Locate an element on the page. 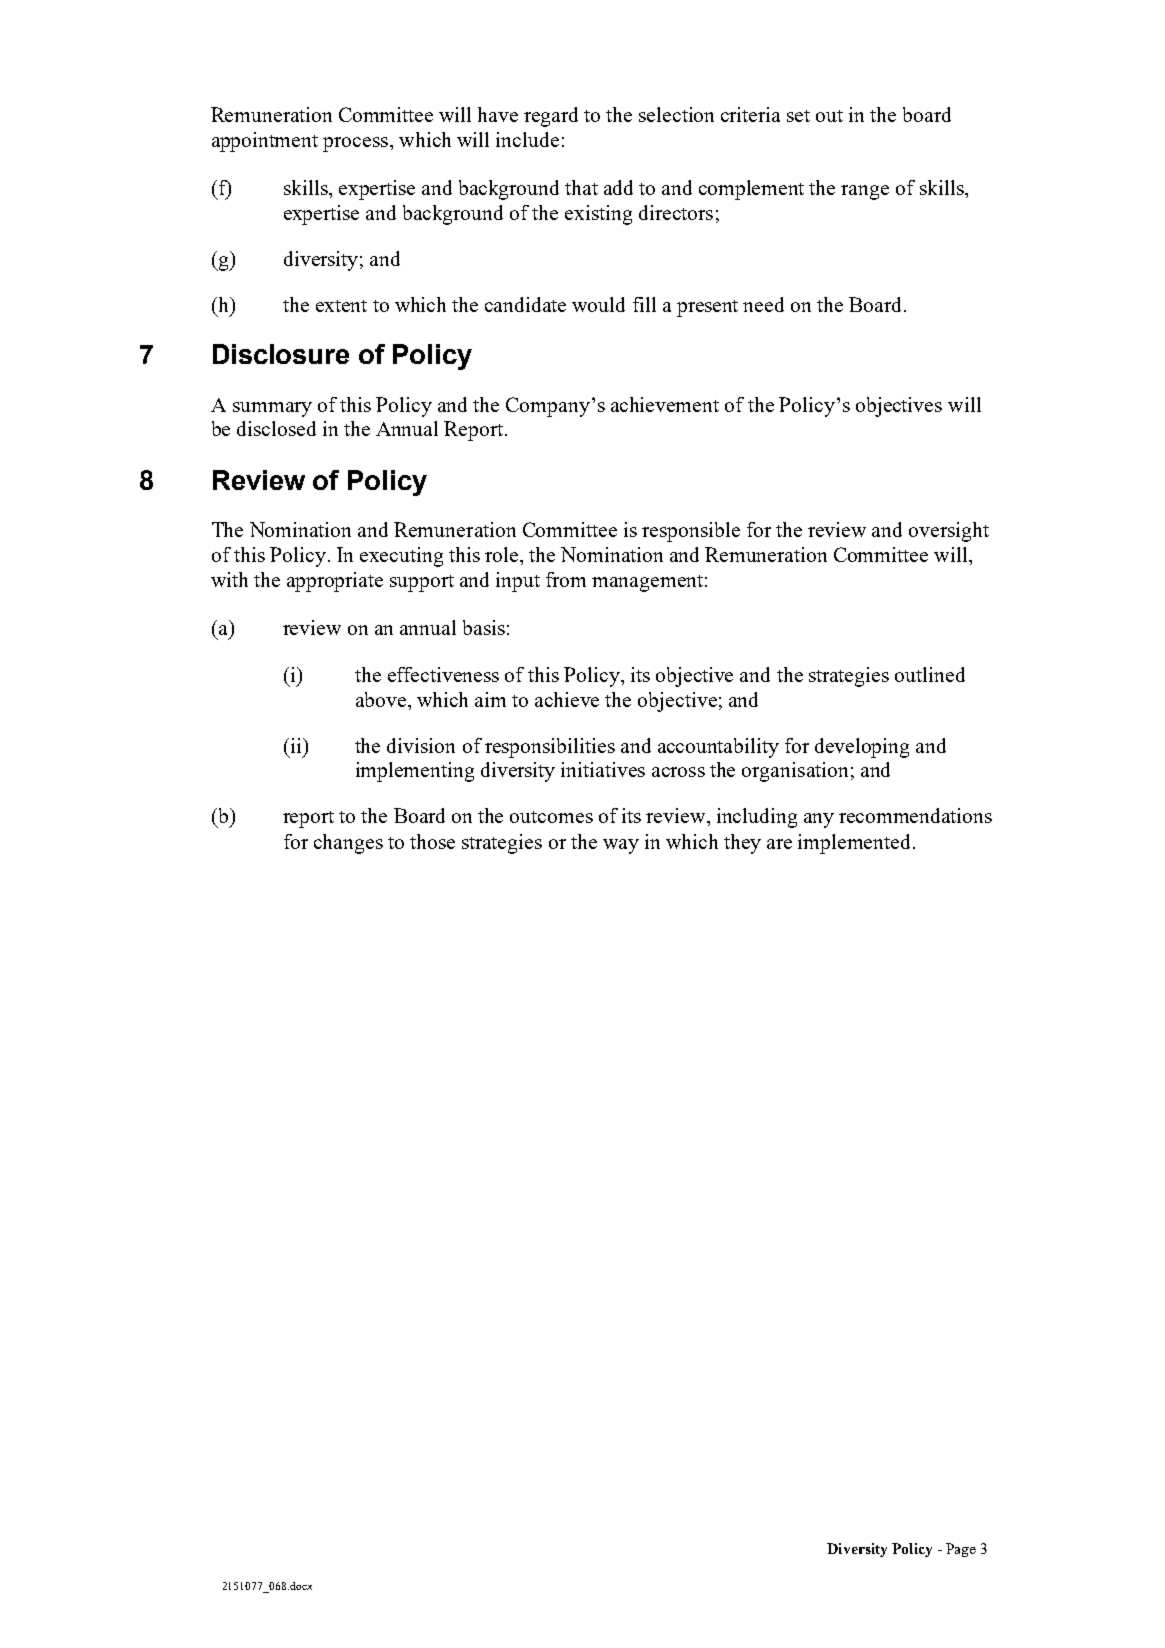  that is located at coordinates (581, 187).
